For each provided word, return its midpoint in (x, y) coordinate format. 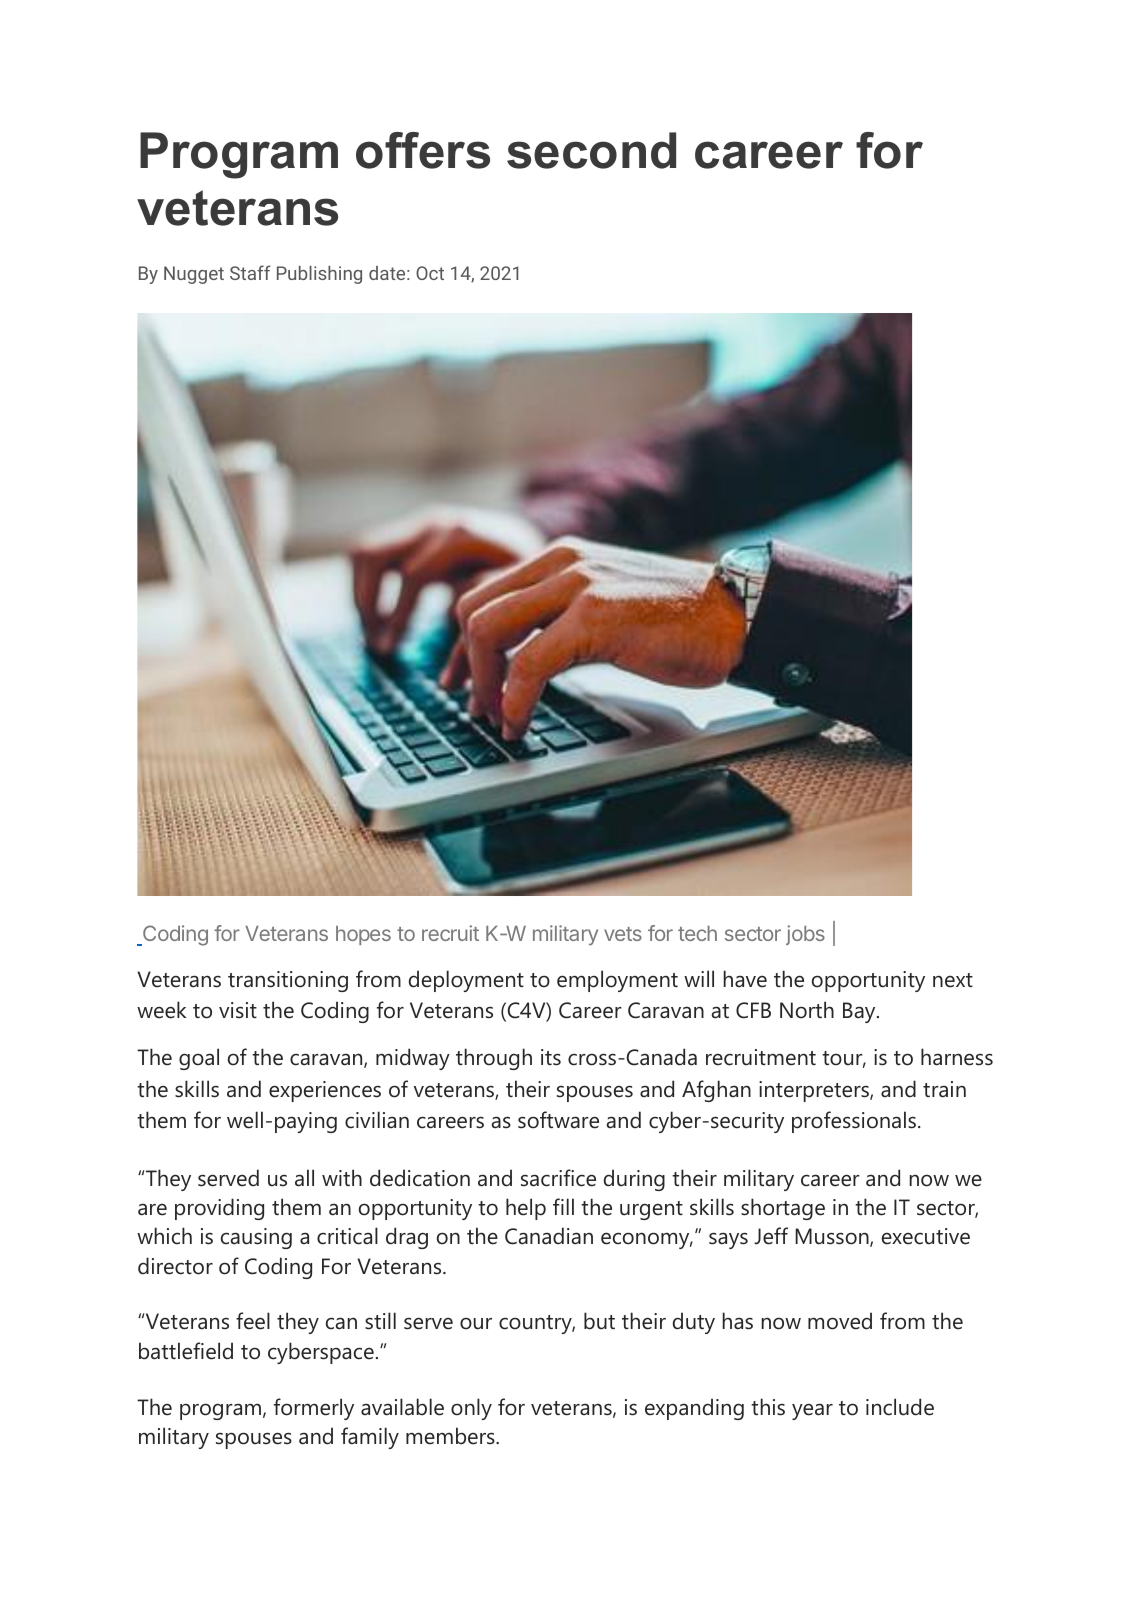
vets (623, 934)
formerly (314, 1409)
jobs (805, 935)
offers (423, 150)
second (591, 150)
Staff (250, 272)
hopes (363, 935)
